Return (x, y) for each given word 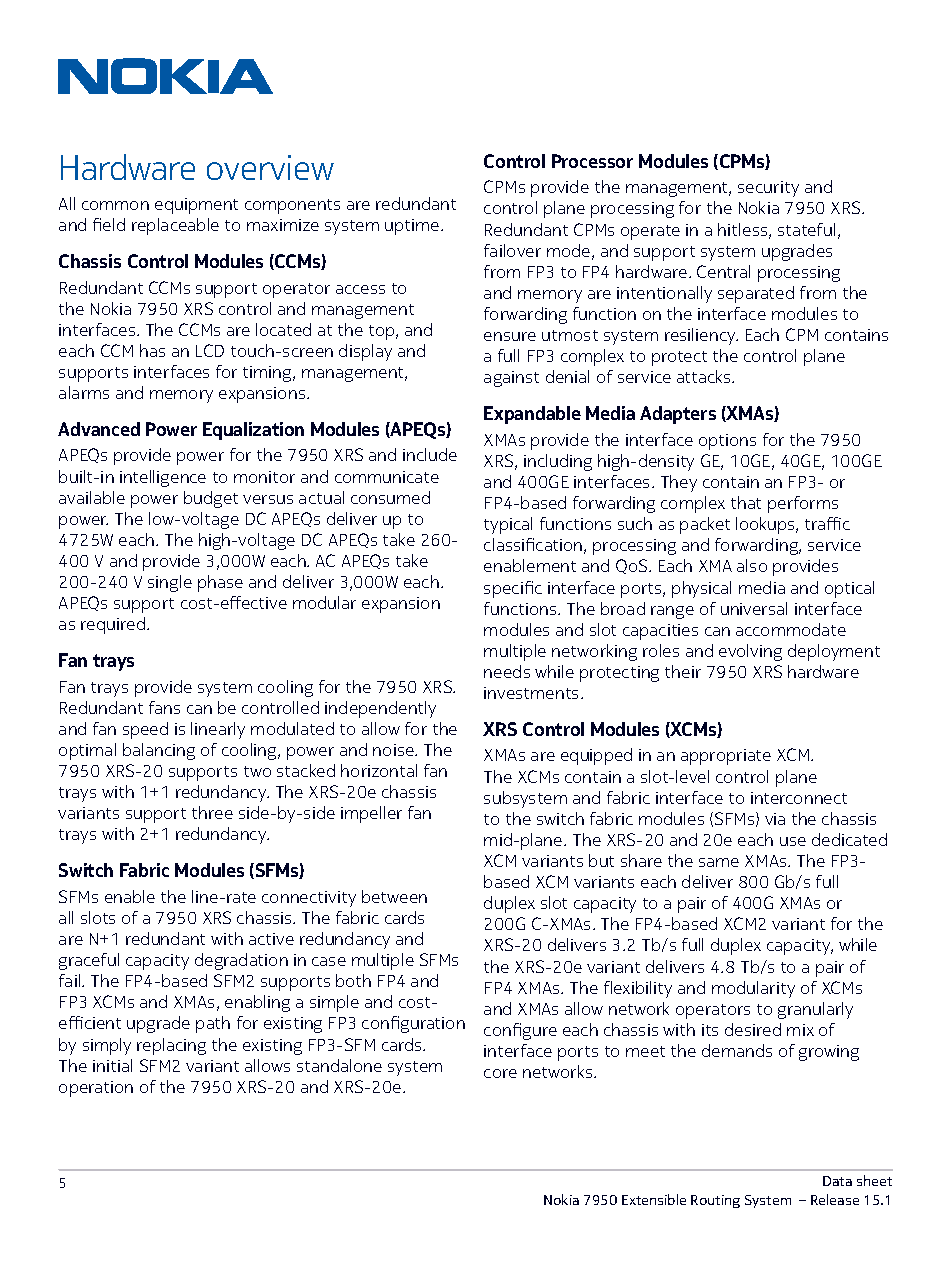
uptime (413, 227)
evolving (750, 652)
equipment (196, 206)
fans (164, 707)
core (500, 1073)
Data (837, 1181)
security (768, 189)
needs (507, 671)
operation (96, 1089)
